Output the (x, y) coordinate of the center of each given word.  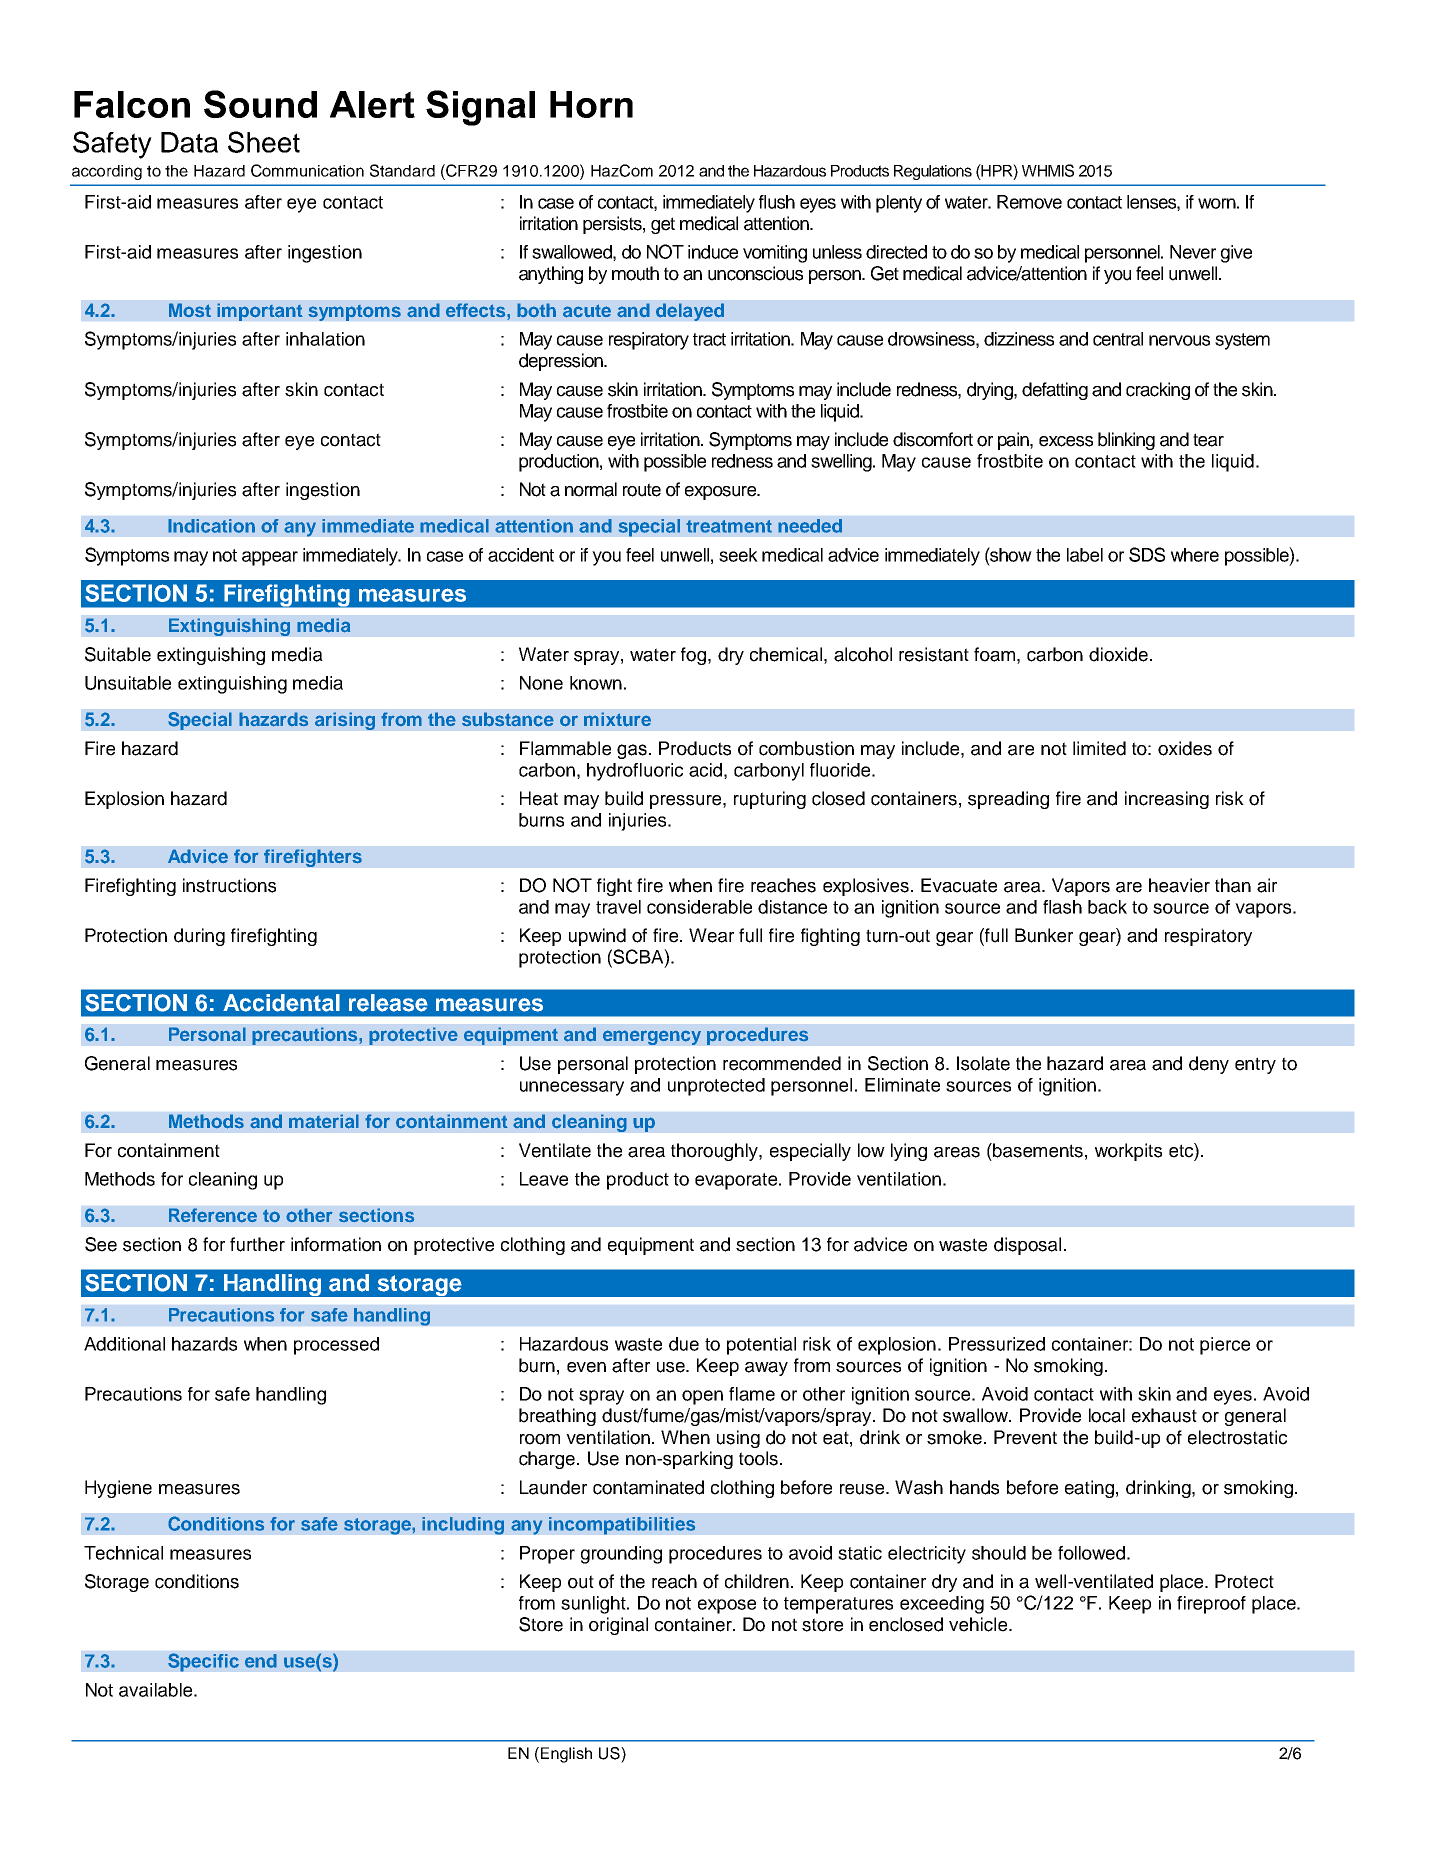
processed (336, 1346)
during (199, 937)
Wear (711, 935)
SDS (1147, 554)
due (684, 1344)
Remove (1029, 202)
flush (777, 202)
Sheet (264, 142)
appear (270, 558)
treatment (729, 526)
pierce (1225, 1346)
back (1107, 907)
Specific (203, 1662)
